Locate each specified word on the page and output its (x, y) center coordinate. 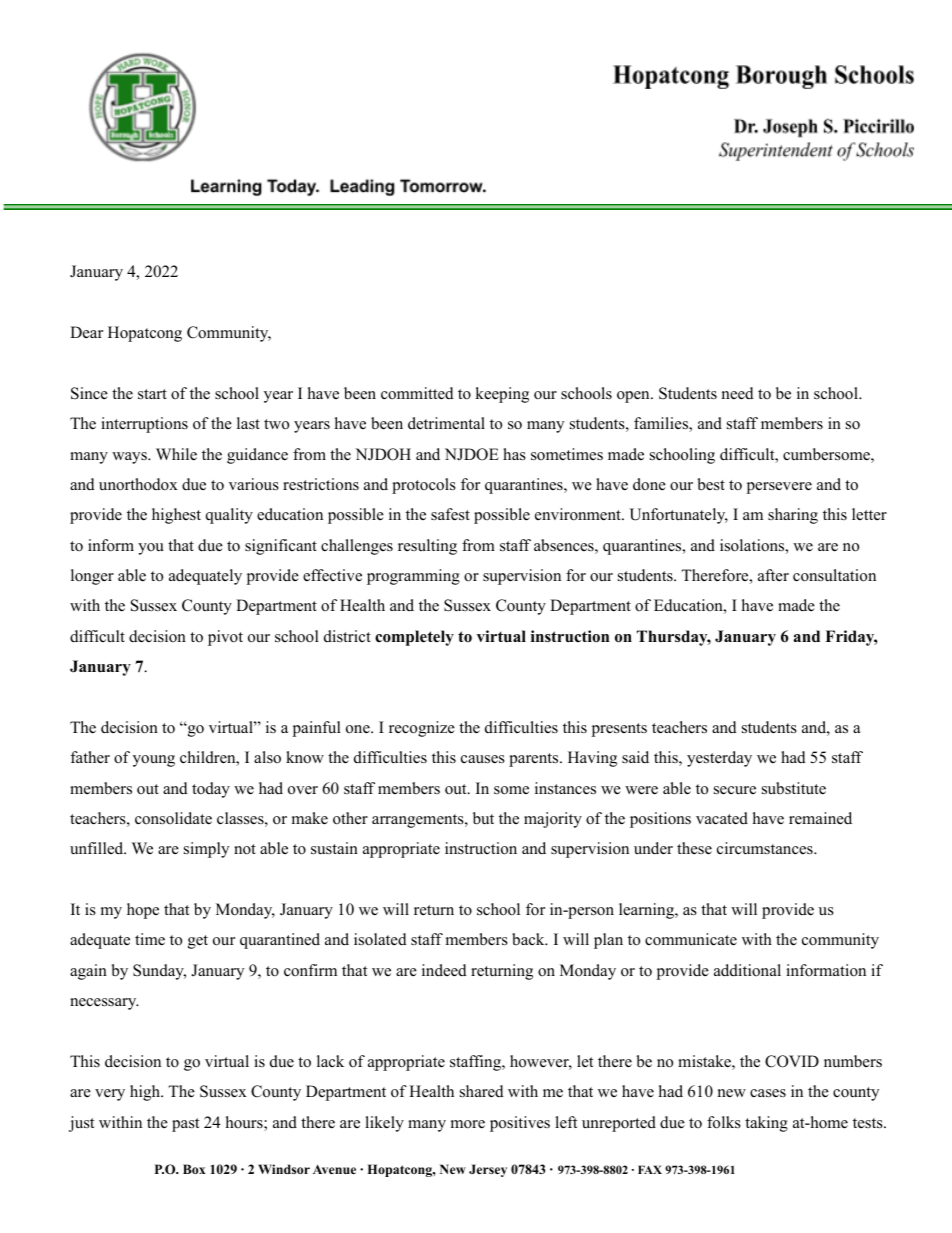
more (468, 1124)
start (152, 394)
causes (483, 759)
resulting (427, 547)
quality (229, 516)
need (738, 393)
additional (747, 970)
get (198, 942)
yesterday (719, 759)
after (773, 575)
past (185, 1125)
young (154, 761)
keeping (502, 395)
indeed (444, 970)
